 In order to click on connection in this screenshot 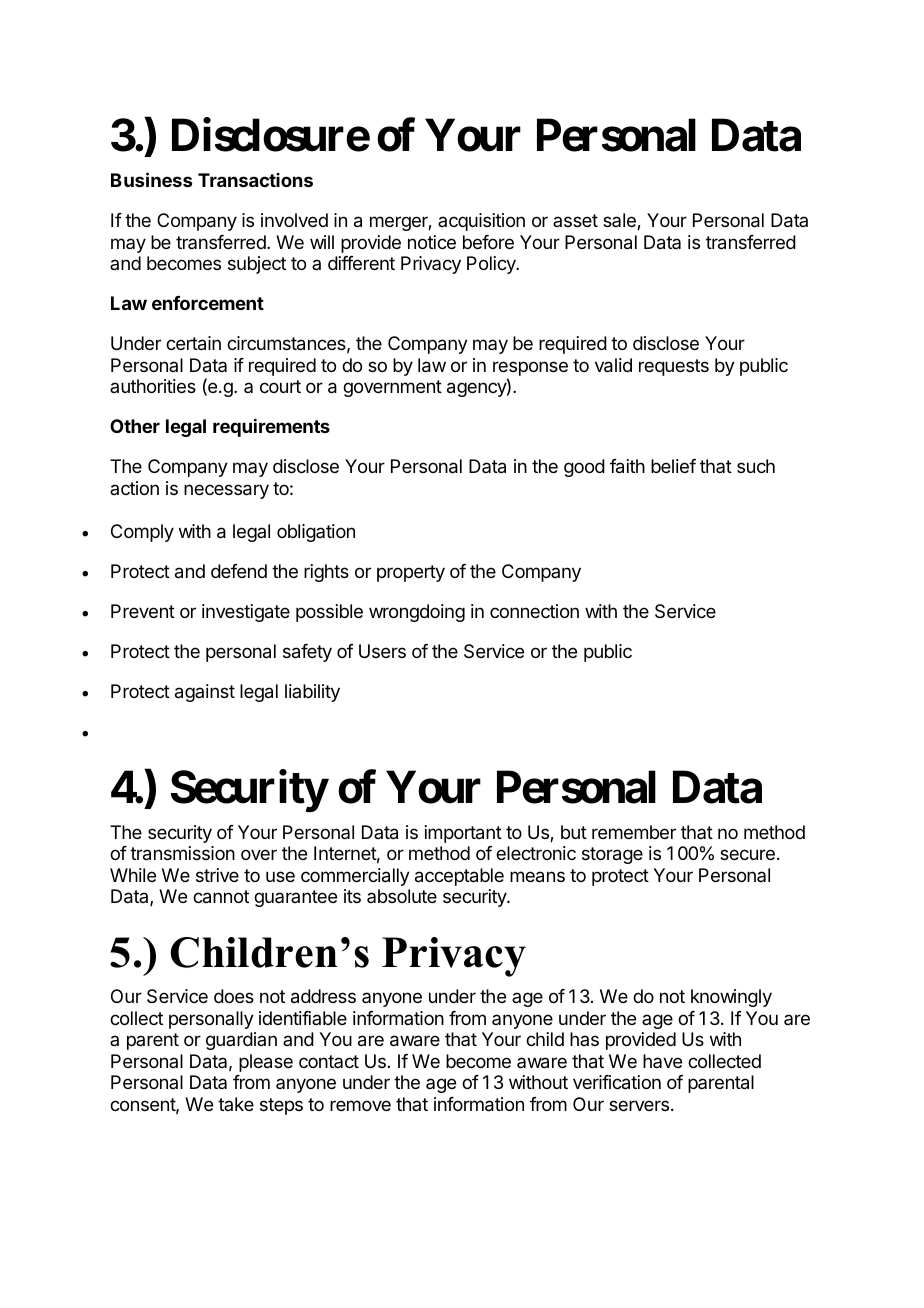, I will do `click(534, 611)`.
